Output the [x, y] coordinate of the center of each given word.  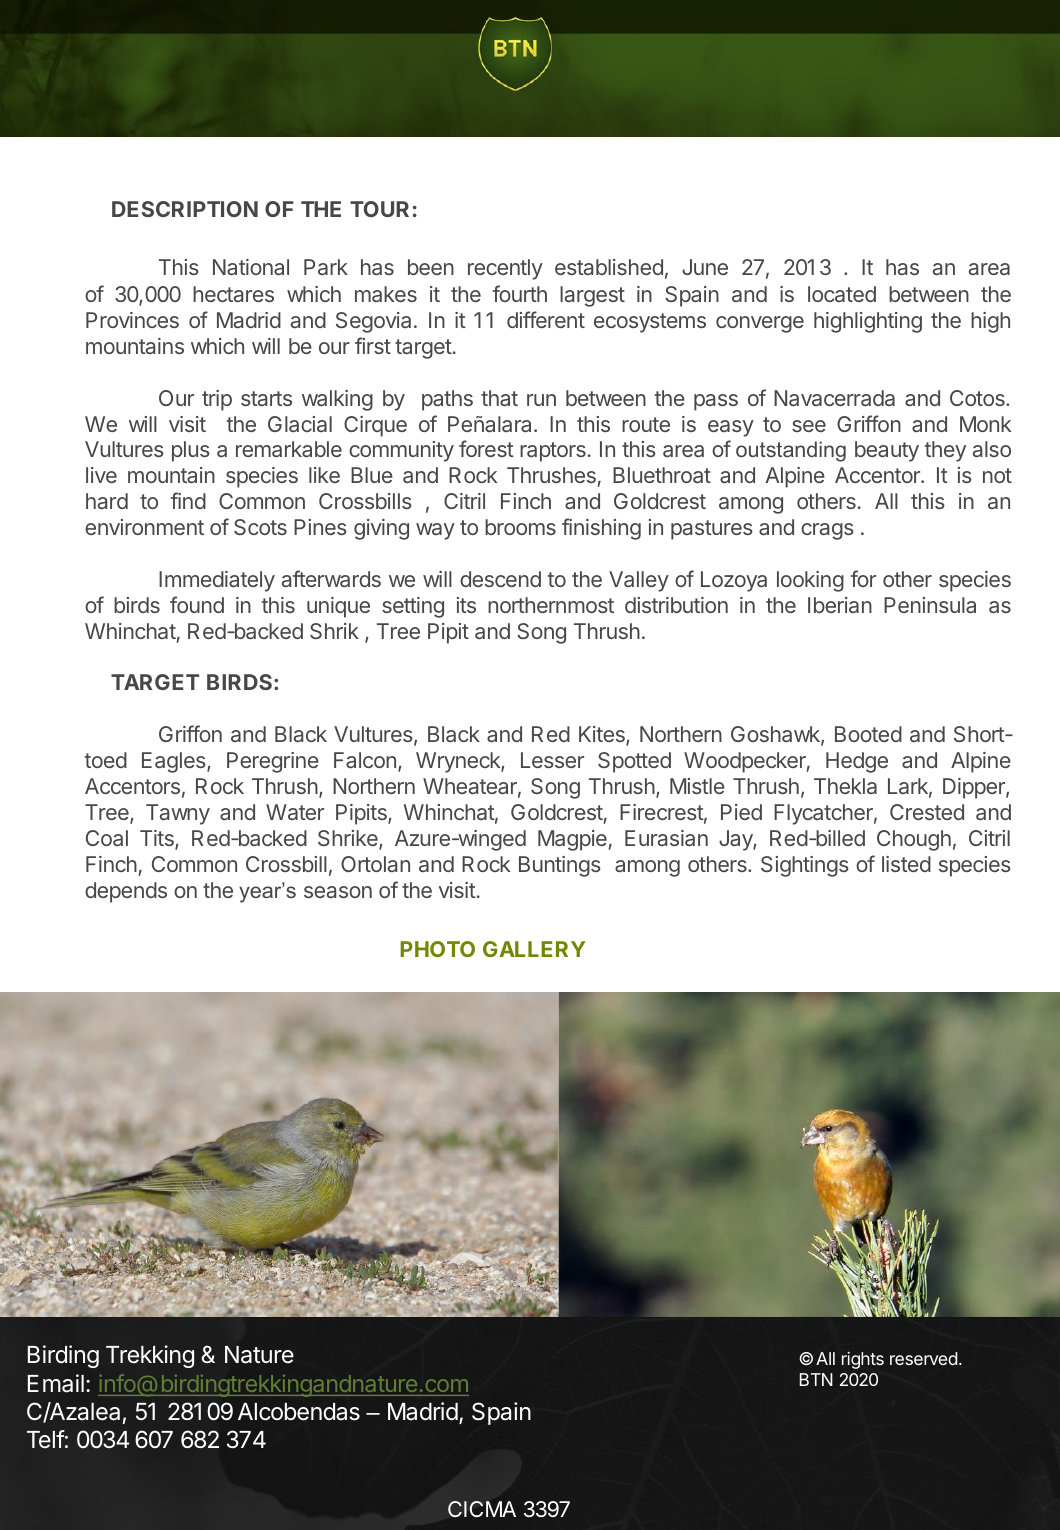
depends [126, 892]
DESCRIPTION [185, 209]
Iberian [840, 605]
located [842, 294]
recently [505, 269]
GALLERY [534, 949]
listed [906, 864]
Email [56, 1383]
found [197, 604]
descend [500, 579]
